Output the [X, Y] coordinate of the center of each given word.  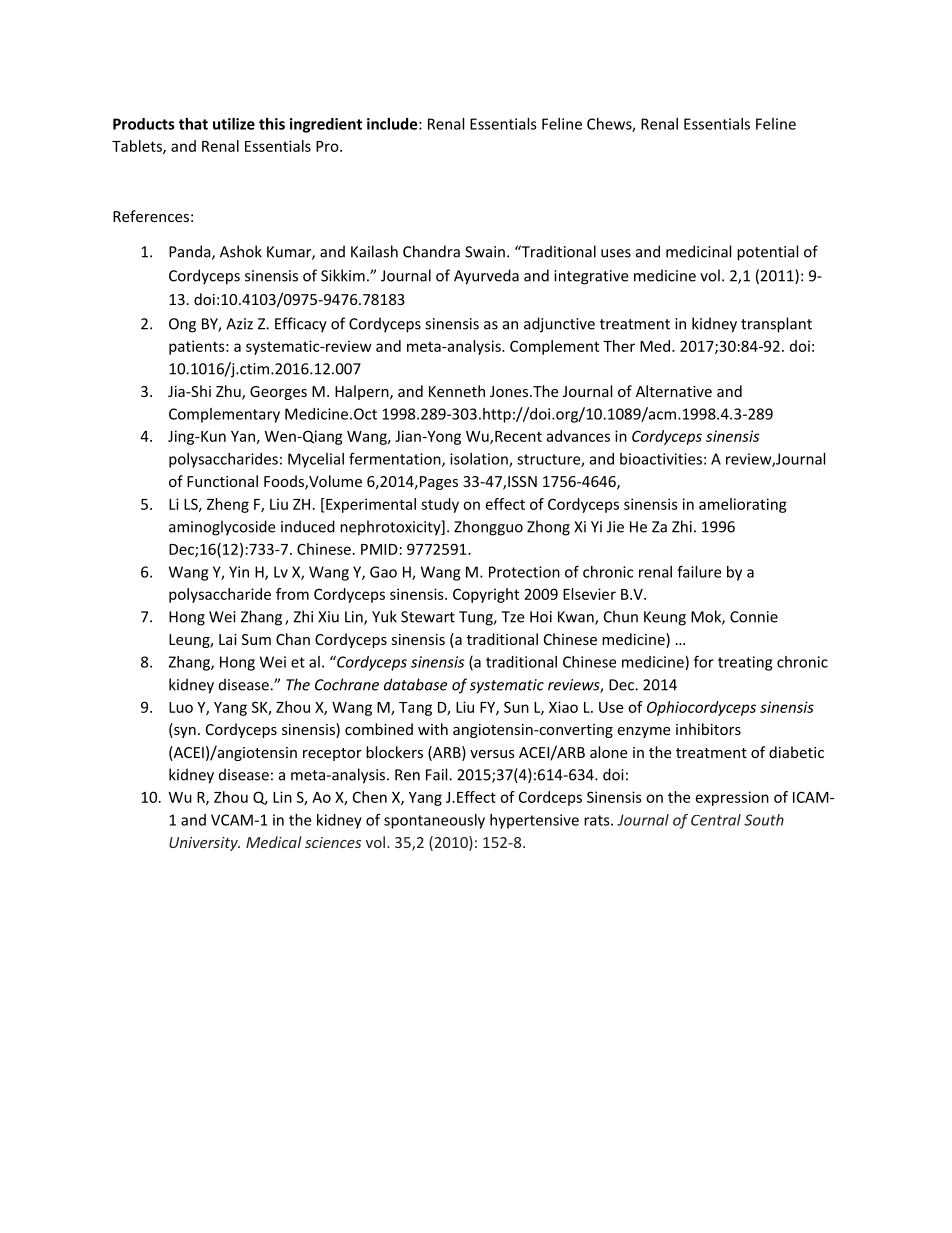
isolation [480, 460]
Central [716, 820]
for [704, 661]
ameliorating [743, 505]
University [204, 844]
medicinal [698, 251]
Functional [222, 481]
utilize [234, 124]
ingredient [326, 125]
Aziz [239, 324]
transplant [776, 325]
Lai [228, 639]
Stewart [428, 617]
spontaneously [434, 821]
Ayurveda [486, 277]
